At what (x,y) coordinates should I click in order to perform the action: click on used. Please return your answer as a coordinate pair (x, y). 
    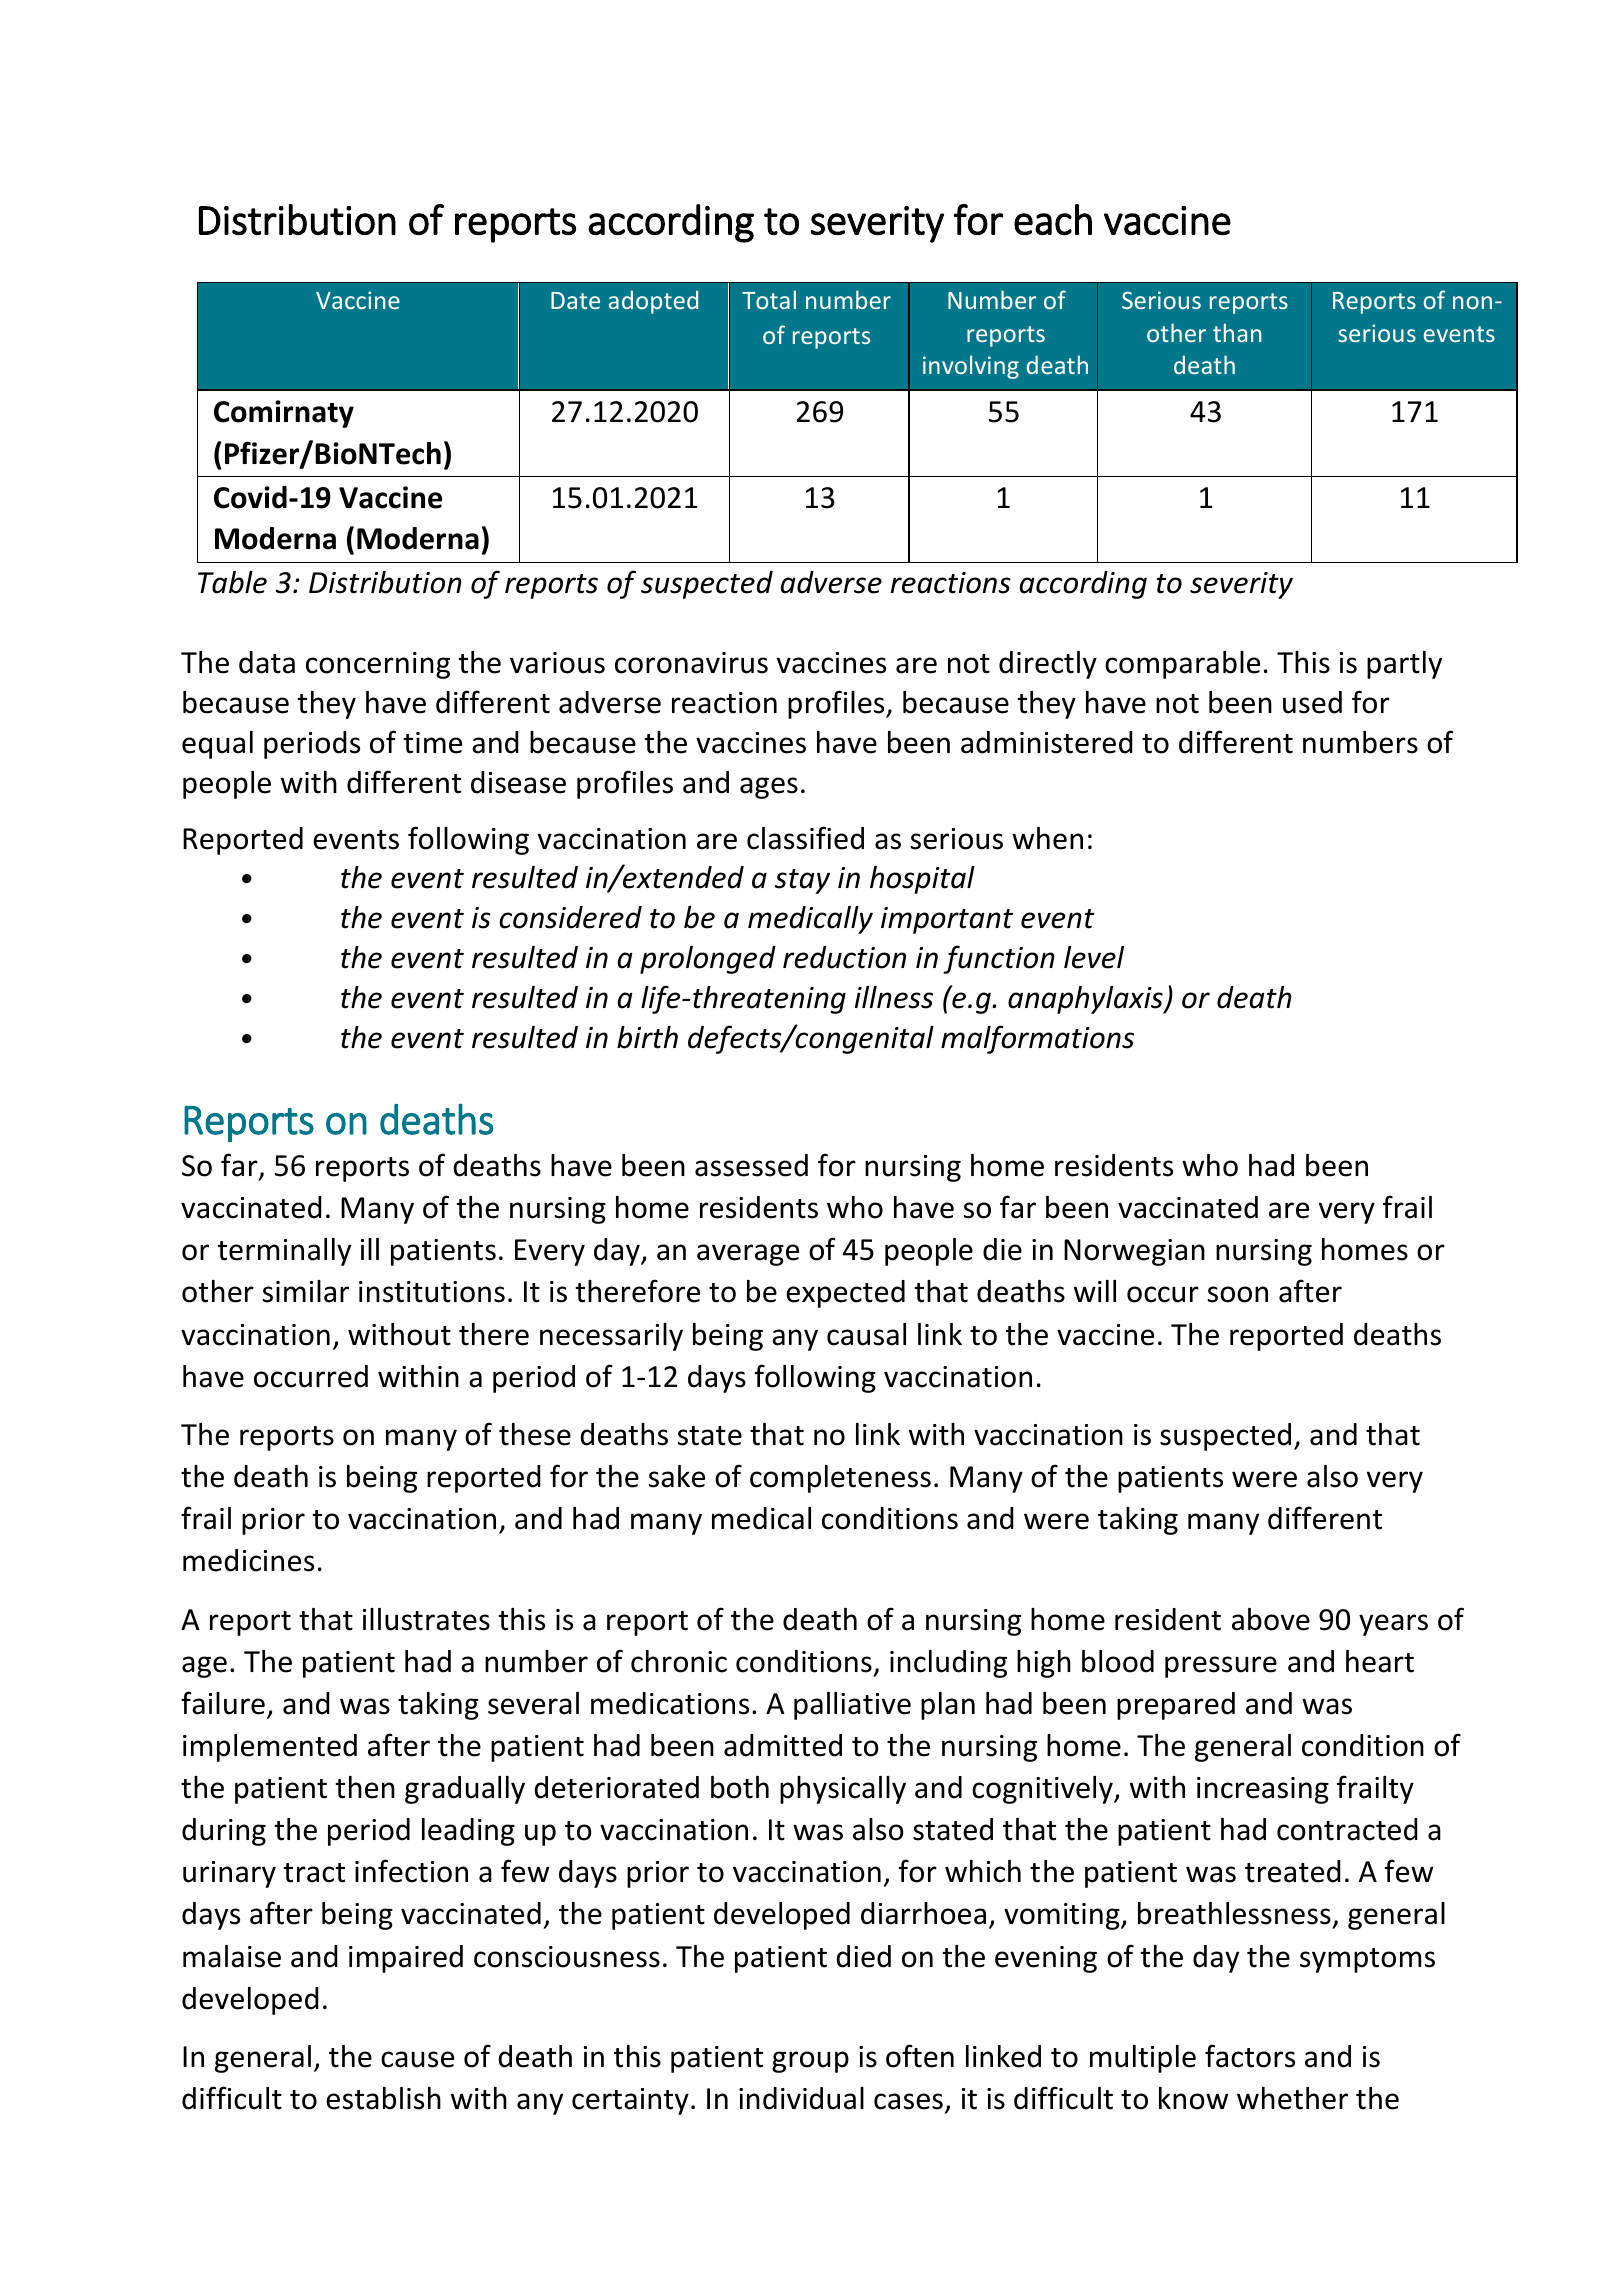
    Looking at the image, I should click on (1312, 702).
